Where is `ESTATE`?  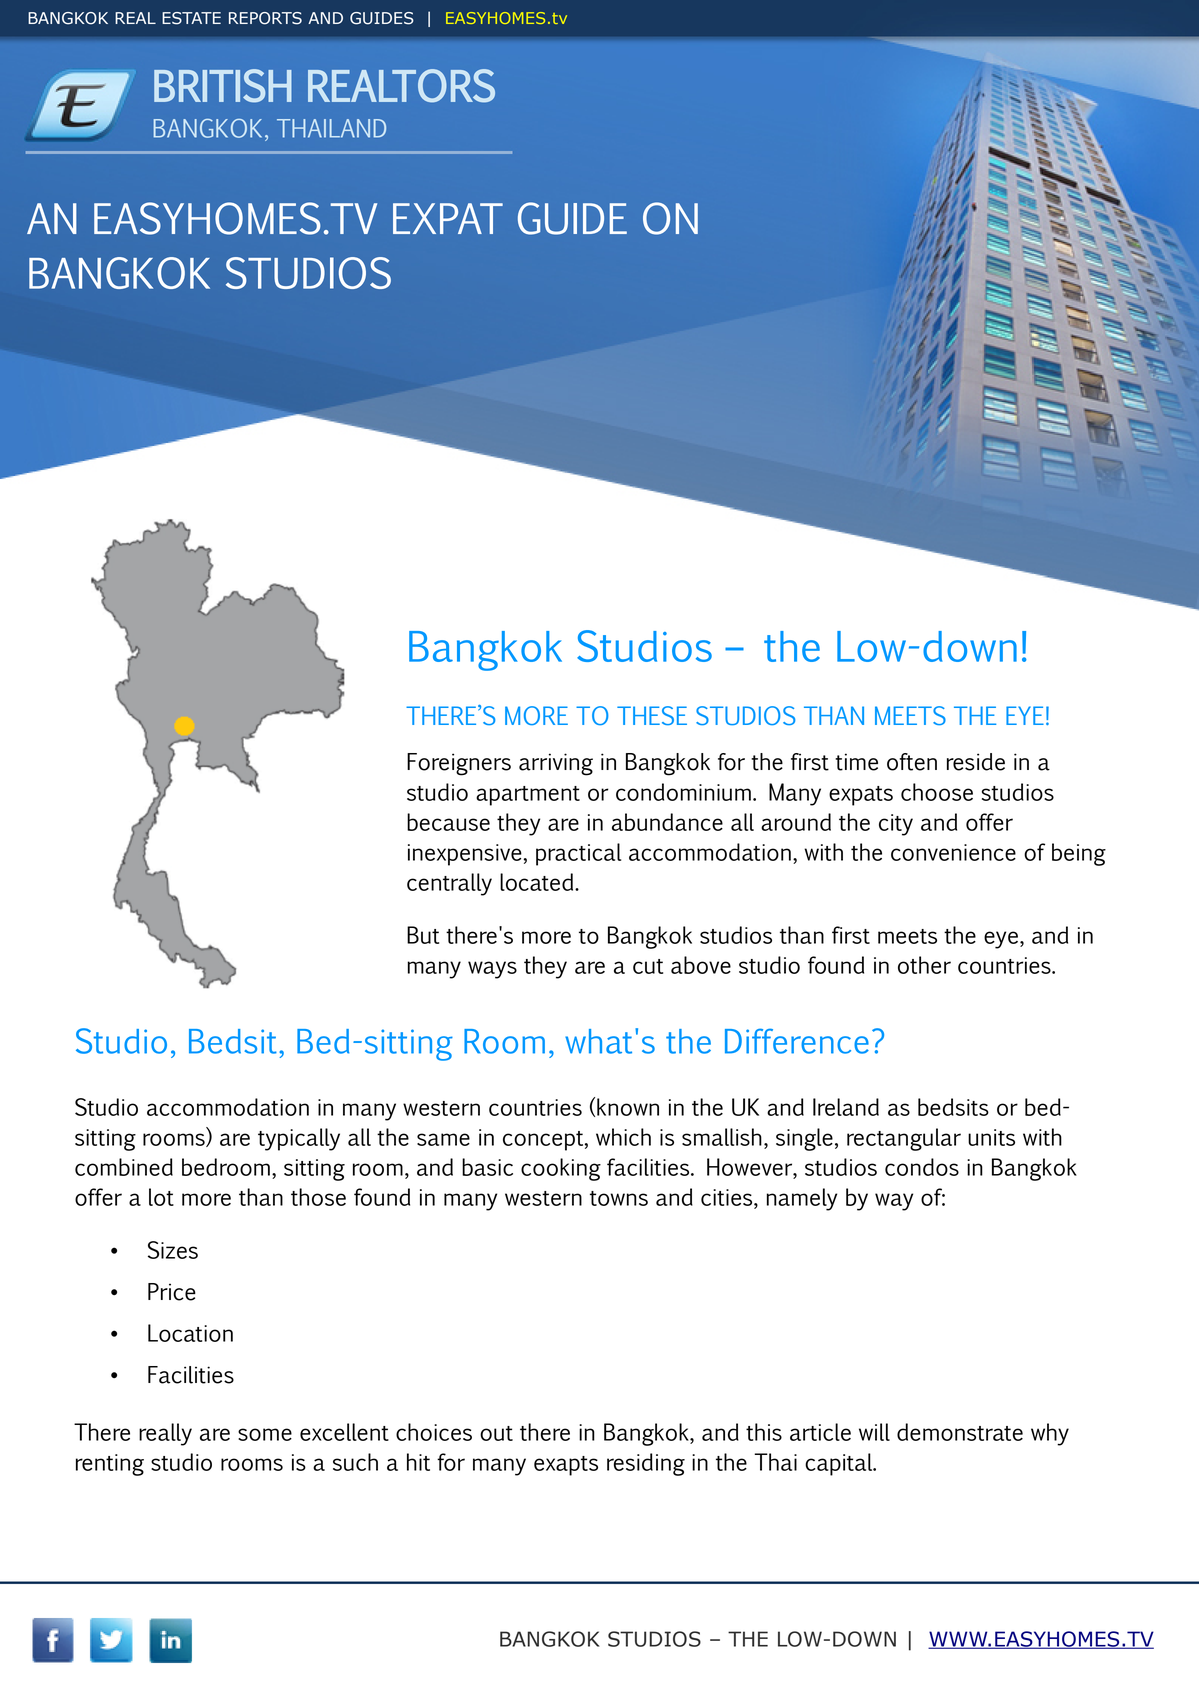
ESTATE is located at coordinates (191, 18).
